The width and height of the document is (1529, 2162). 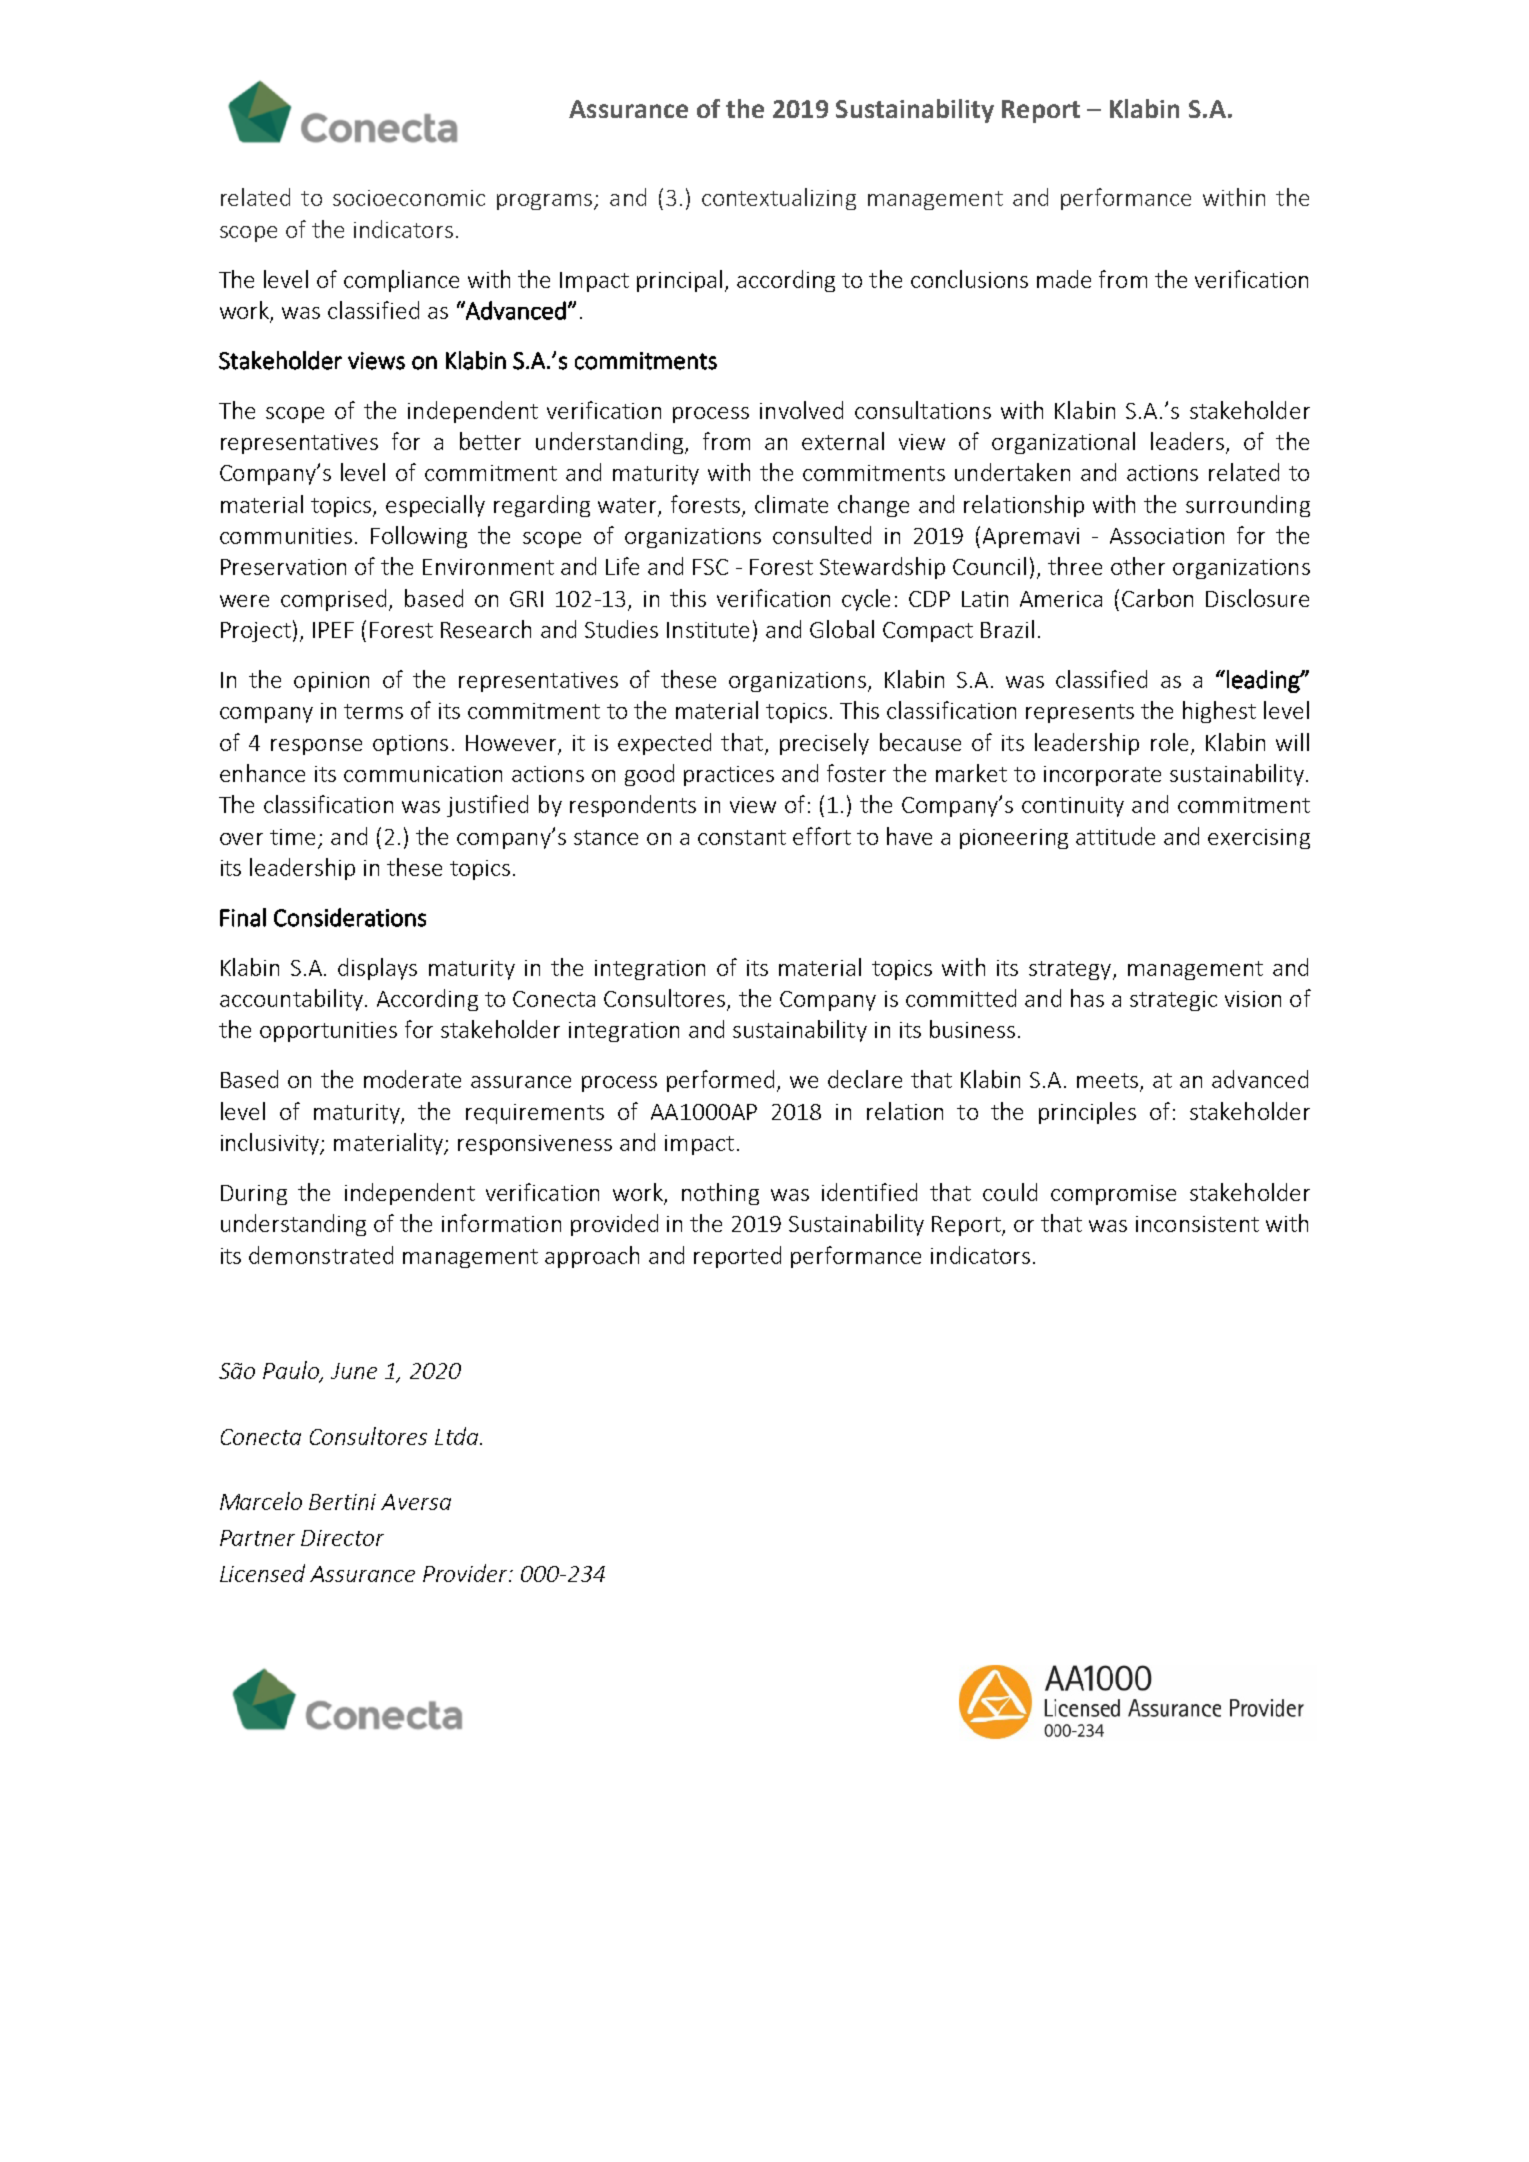 What do you see at coordinates (401, 281) in the document?
I see `compliance` at bounding box center [401, 281].
